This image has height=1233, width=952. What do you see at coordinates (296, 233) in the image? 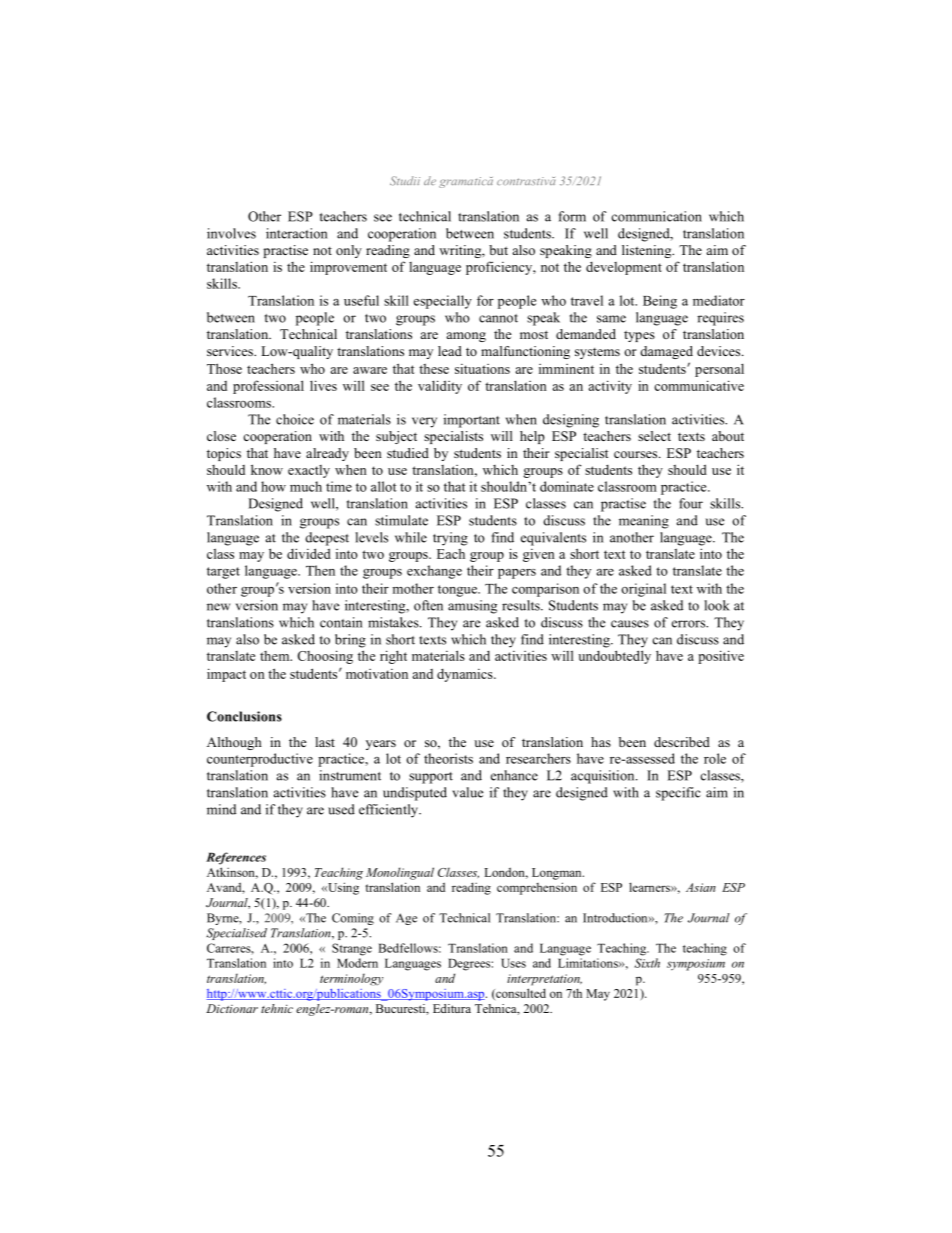
I see `interaction` at bounding box center [296, 233].
